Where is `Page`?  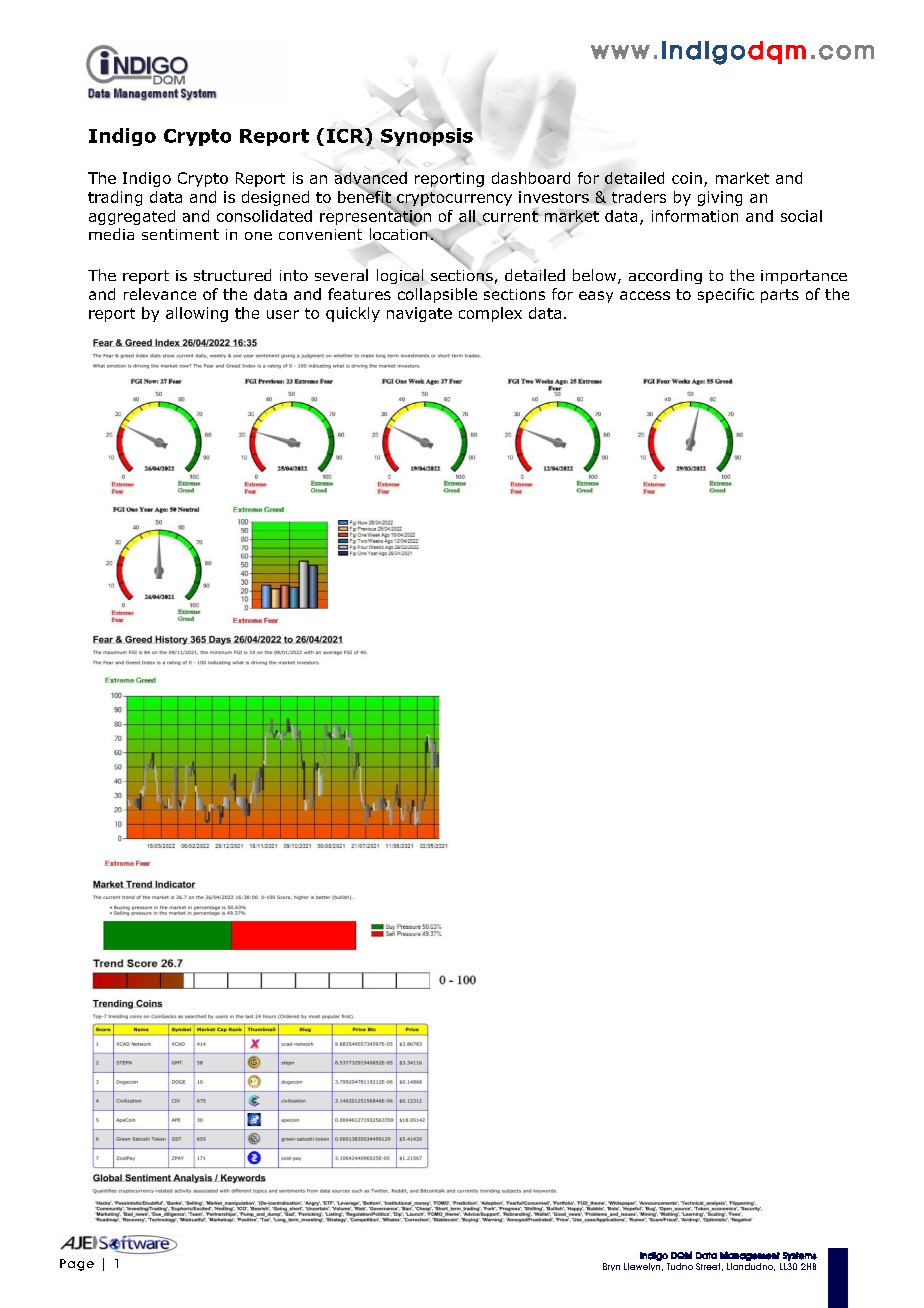 Page is located at coordinates (77, 1265).
